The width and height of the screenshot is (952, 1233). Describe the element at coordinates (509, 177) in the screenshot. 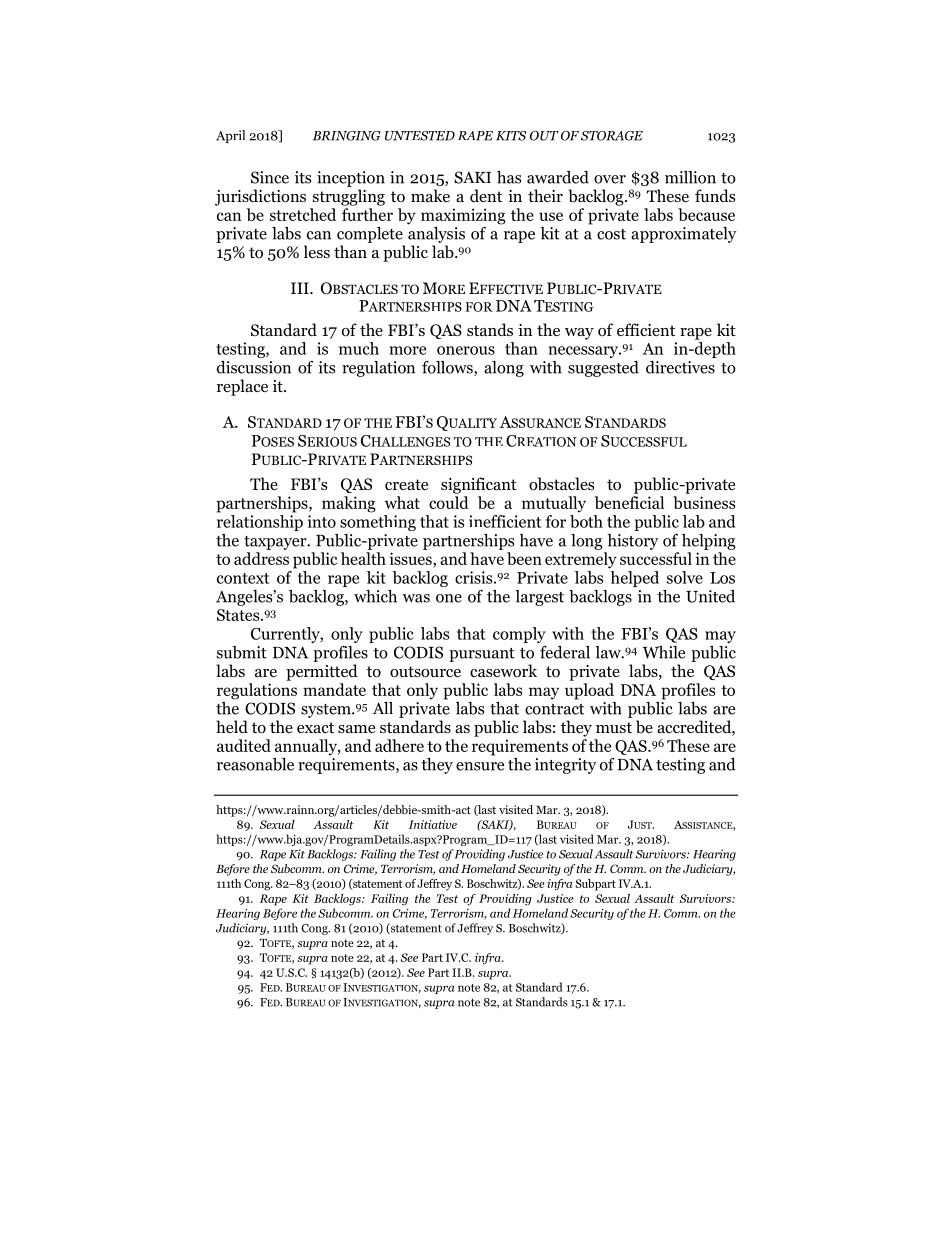

I see `has` at that location.
